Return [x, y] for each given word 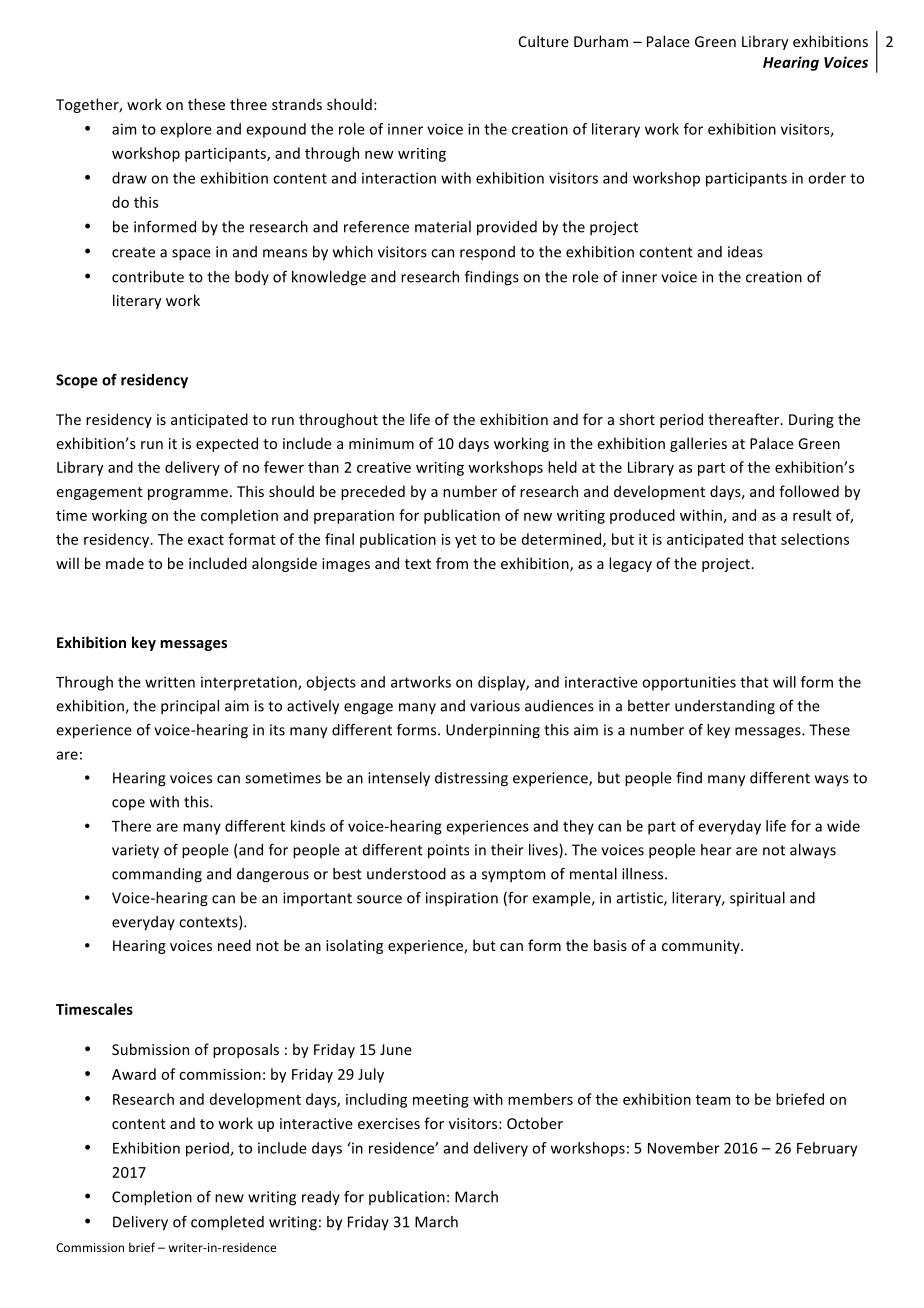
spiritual [757, 899]
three [248, 104]
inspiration [462, 899]
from [452, 563]
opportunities [689, 683]
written [170, 682]
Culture [544, 41]
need [234, 945]
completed [227, 1223]
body [252, 278]
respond [487, 253]
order [827, 178]
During [811, 421]
